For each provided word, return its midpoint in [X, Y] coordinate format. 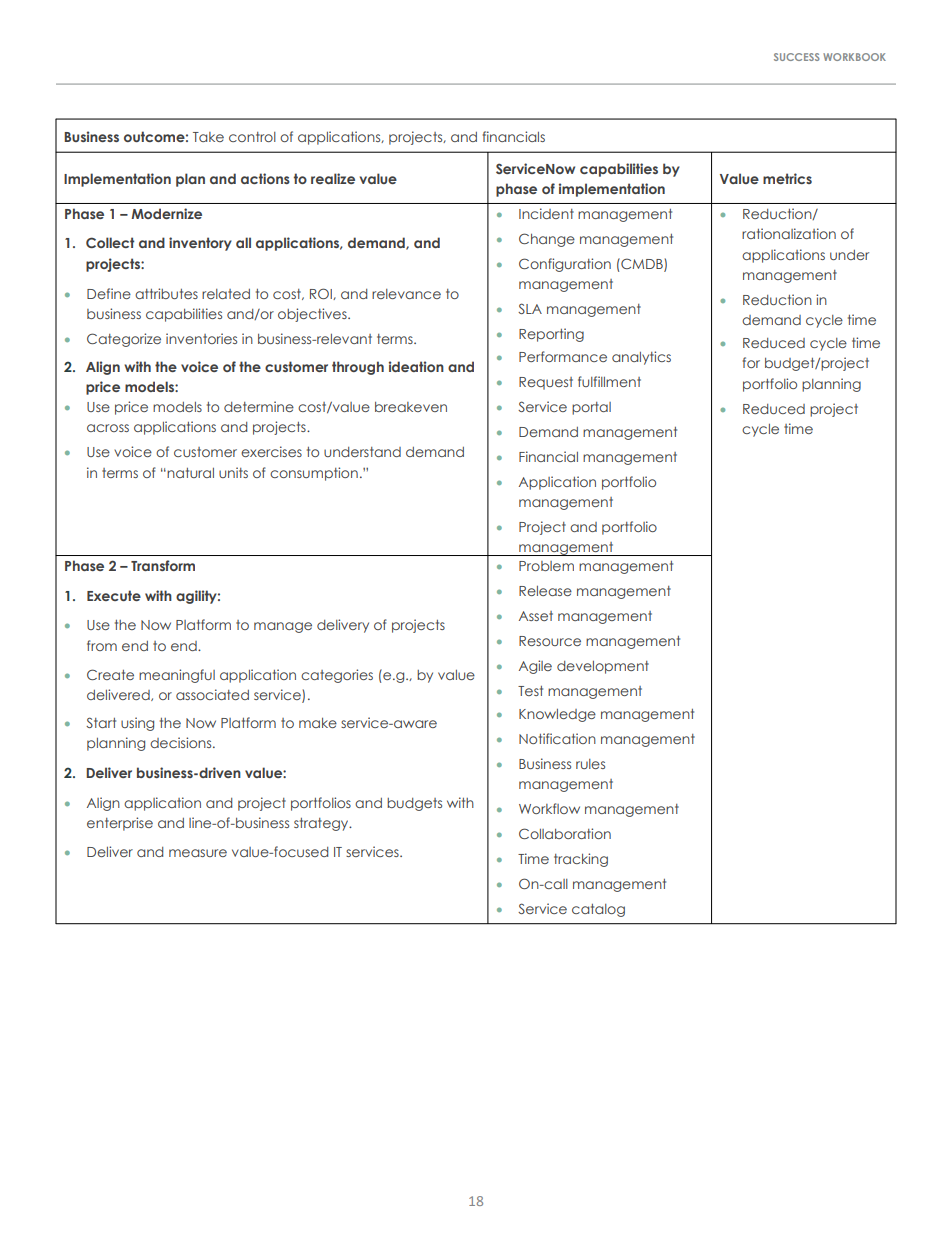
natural [190, 473]
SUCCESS [797, 57]
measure [198, 853]
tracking [581, 860]
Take [208, 137]
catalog [598, 910]
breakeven [411, 407]
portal [591, 408]
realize [333, 178]
